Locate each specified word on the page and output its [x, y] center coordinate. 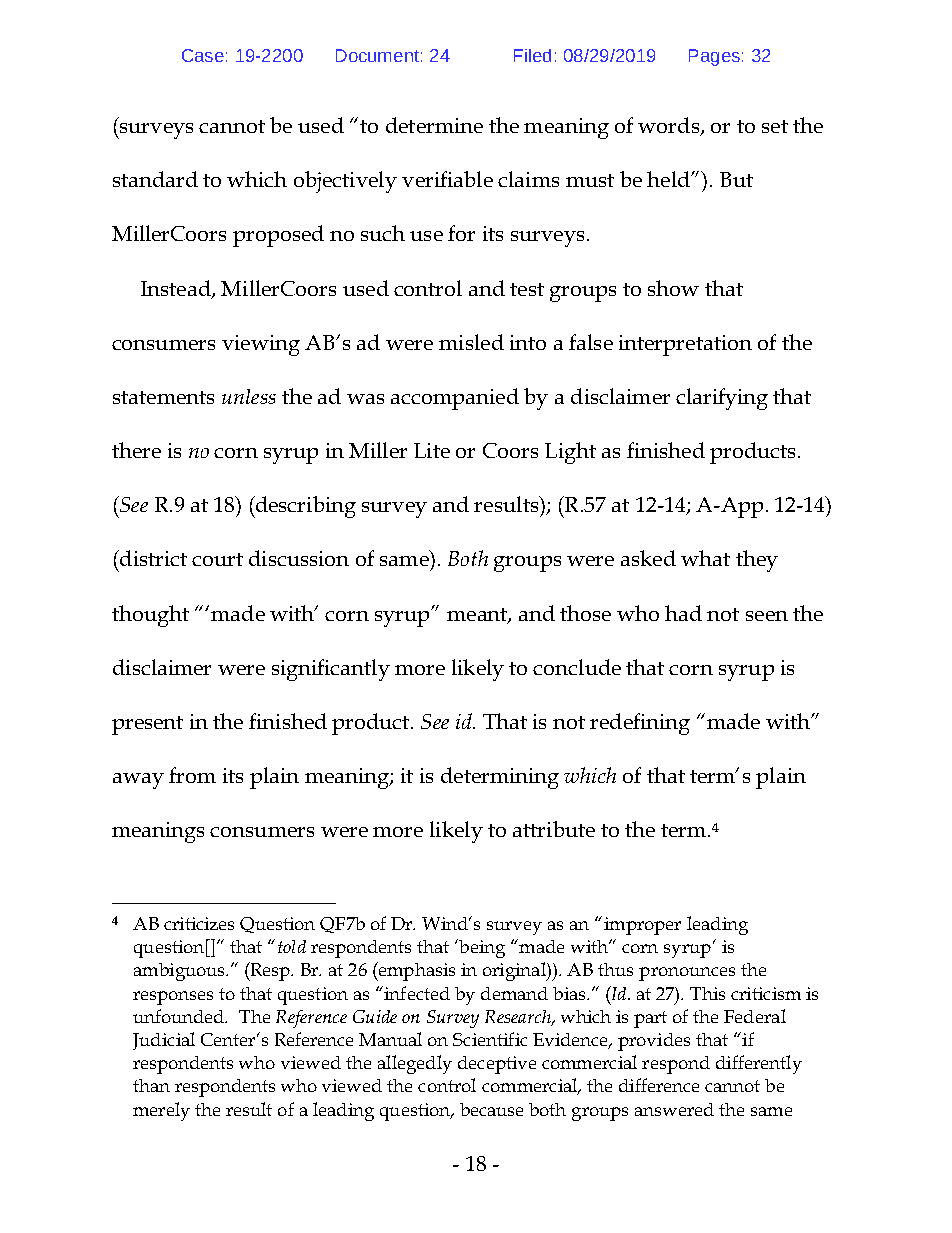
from [192, 775]
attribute [554, 829]
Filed [532, 55]
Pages [714, 57]
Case [203, 55]
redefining [640, 724]
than [151, 1085]
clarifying [722, 399]
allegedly [415, 1064]
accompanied [455, 399]
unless [249, 396]
